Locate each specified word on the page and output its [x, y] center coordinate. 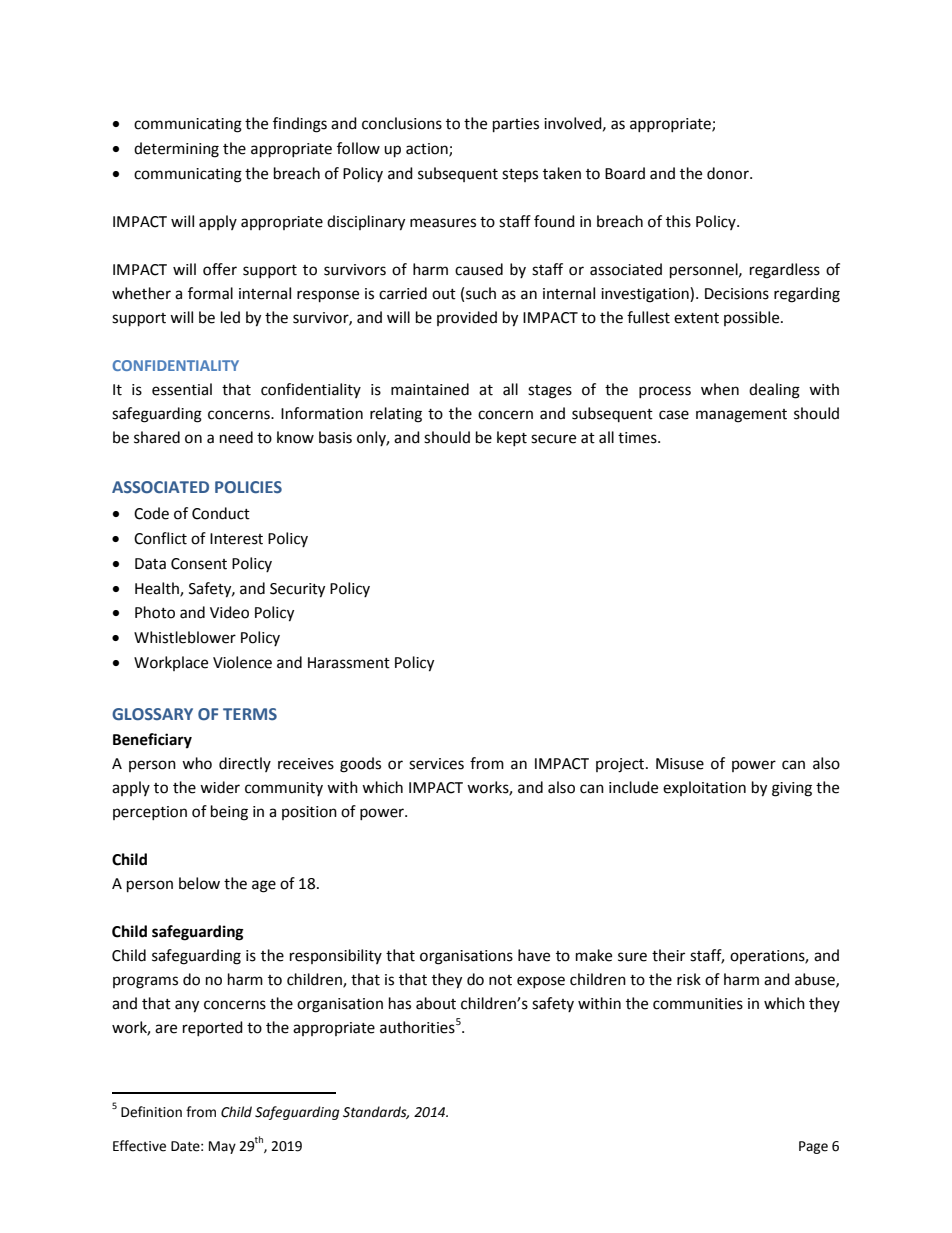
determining [176, 150]
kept [512, 438]
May [222, 1147]
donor [729, 173]
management [741, 416]
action [428, 150]
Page [813, 1147]
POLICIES [248, 487]
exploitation [704, 788]
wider [220, 787]
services [436, 764]
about [436, 1003]
